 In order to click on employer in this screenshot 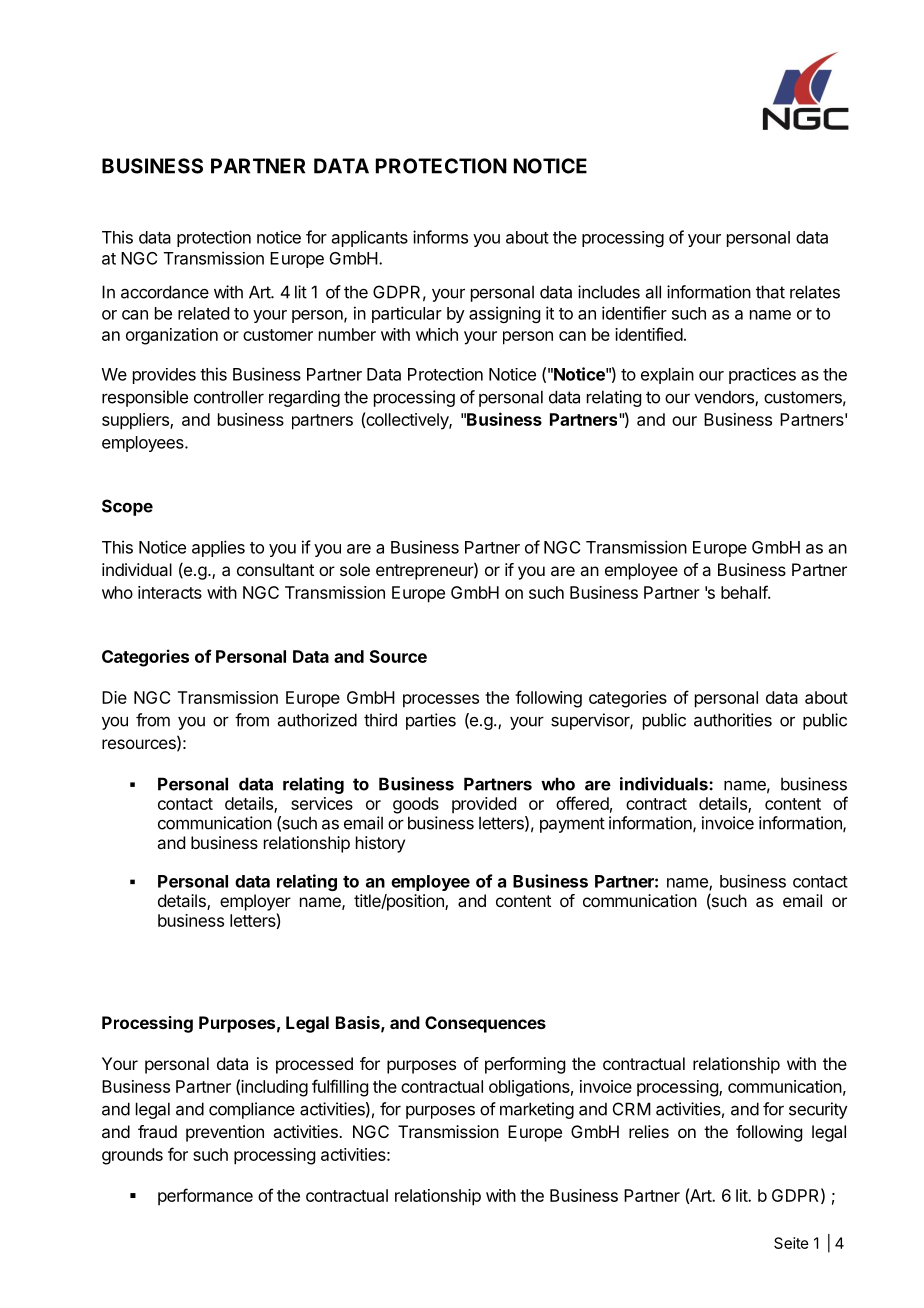, I will do `click(255, 902)`.
